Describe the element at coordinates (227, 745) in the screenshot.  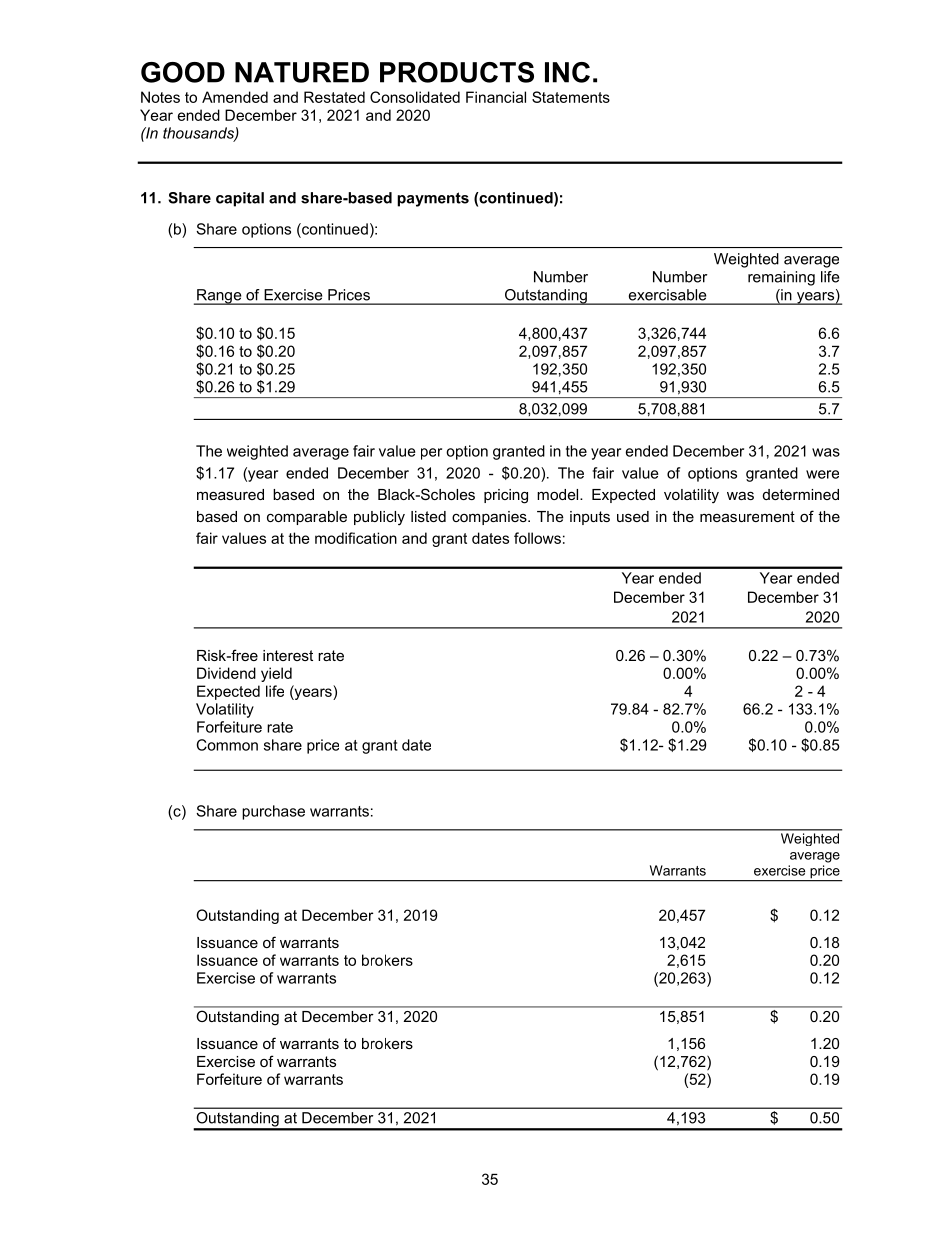
I see `Common` at that location.
